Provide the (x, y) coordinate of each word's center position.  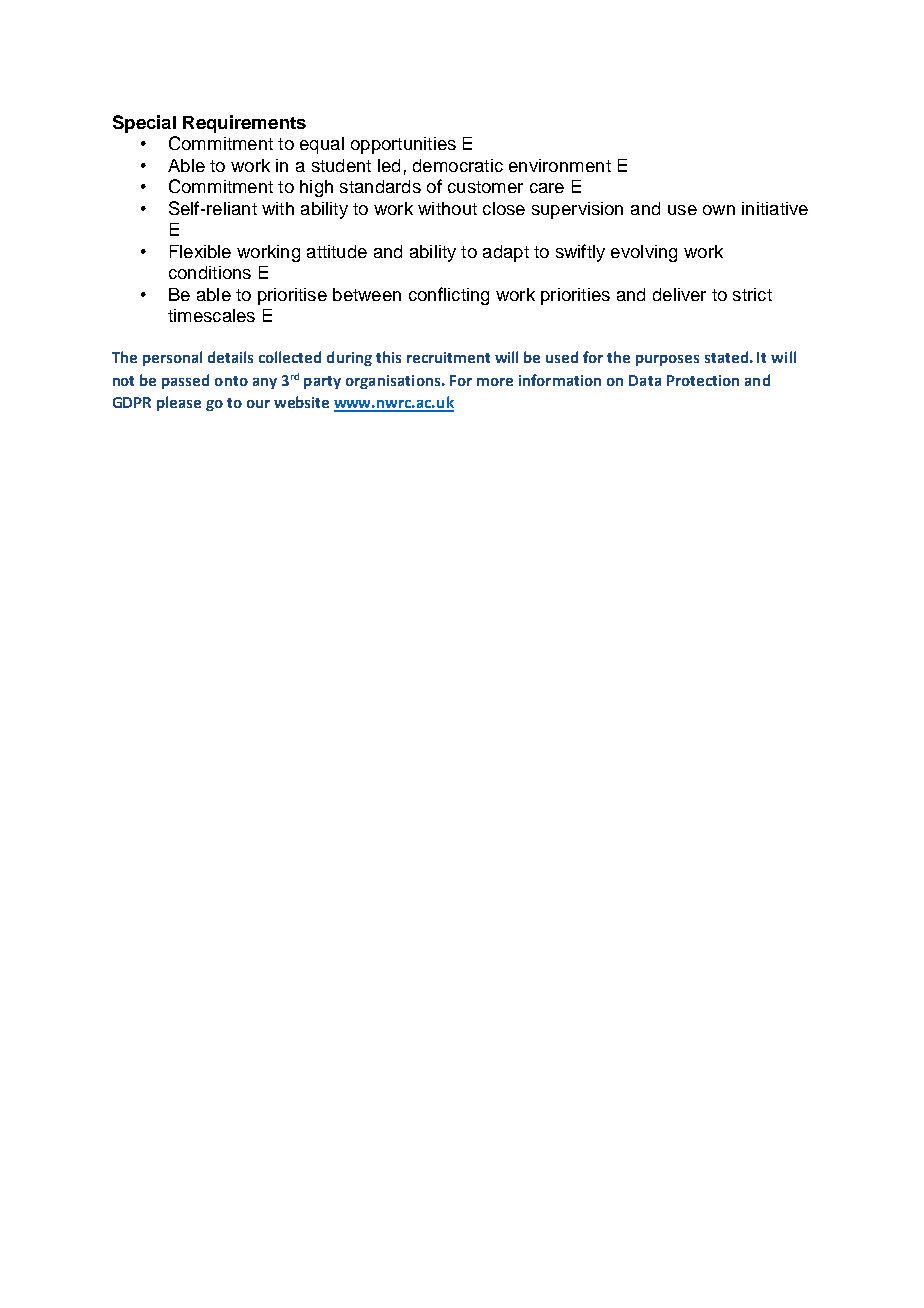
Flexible (200, 251)
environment (560, 165)
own (719, 210)
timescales (211, 315)
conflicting (449, 296)
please (179, 403)
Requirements (244, 124)
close (504, 208)
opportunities (403, 145)
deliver (679, 294)
